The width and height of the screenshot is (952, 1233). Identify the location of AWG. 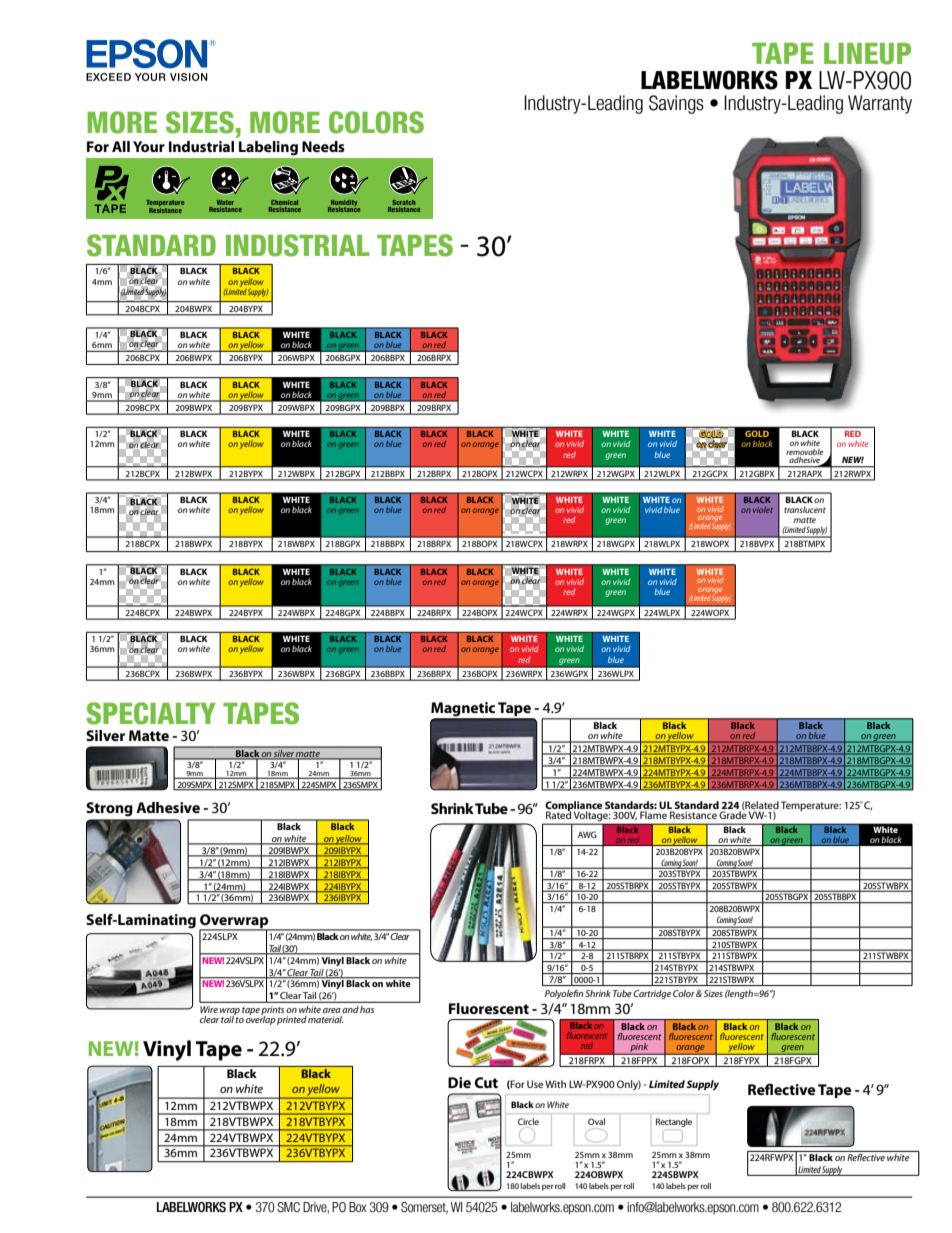
(587, 834).
